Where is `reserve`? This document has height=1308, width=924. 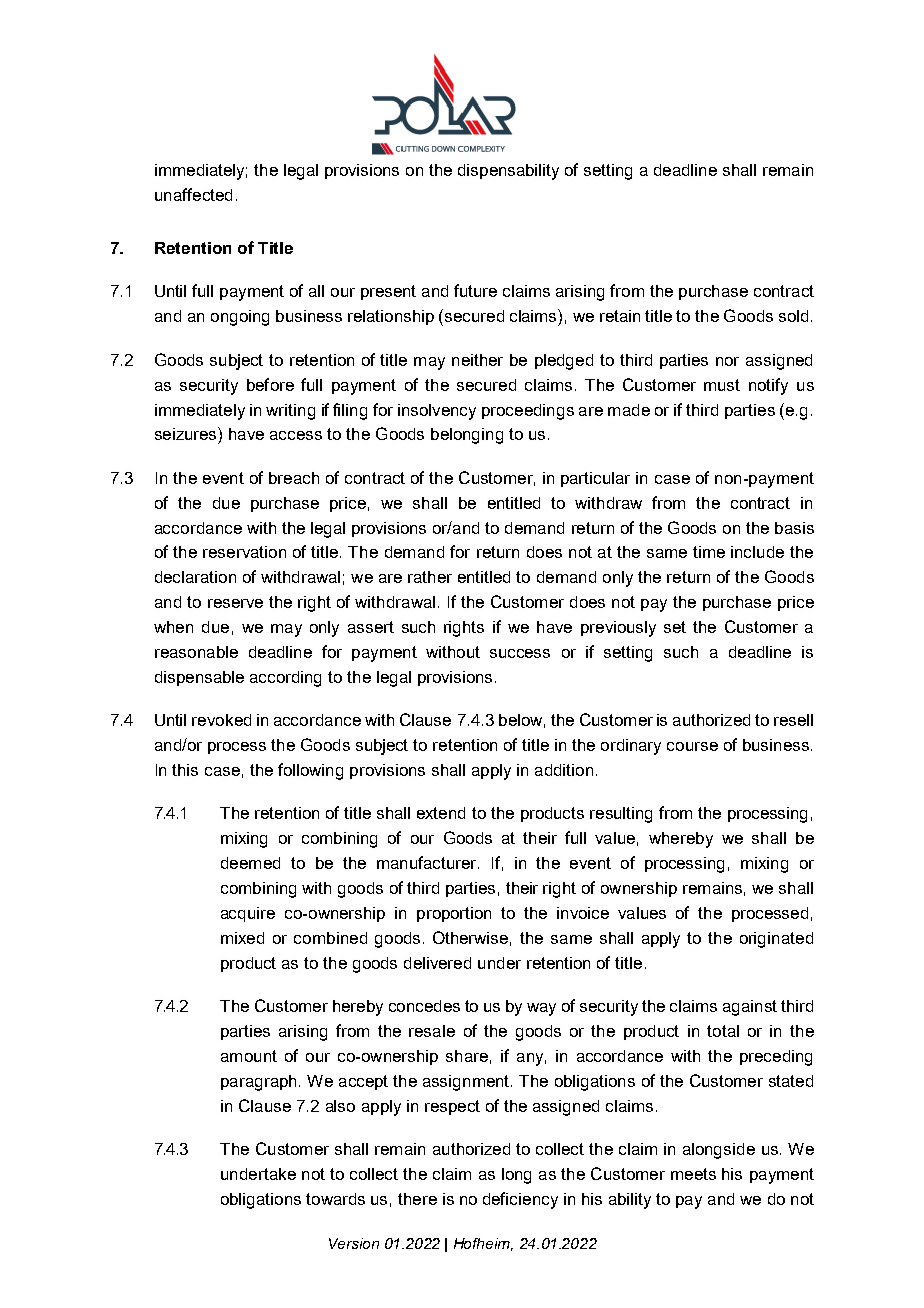 reserve is located at coordinates (235, 603).
